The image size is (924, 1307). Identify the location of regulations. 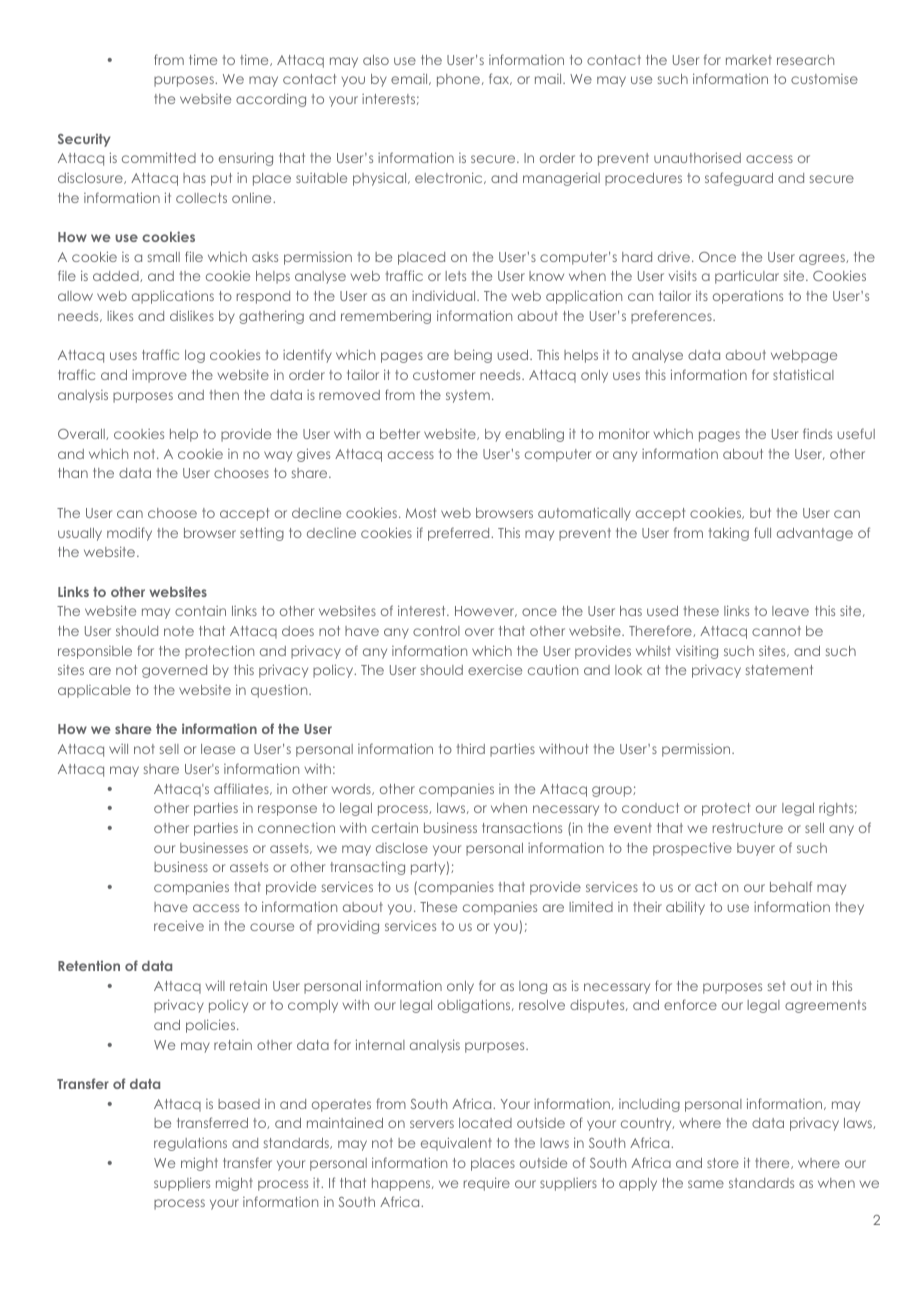
(190, 1144).
